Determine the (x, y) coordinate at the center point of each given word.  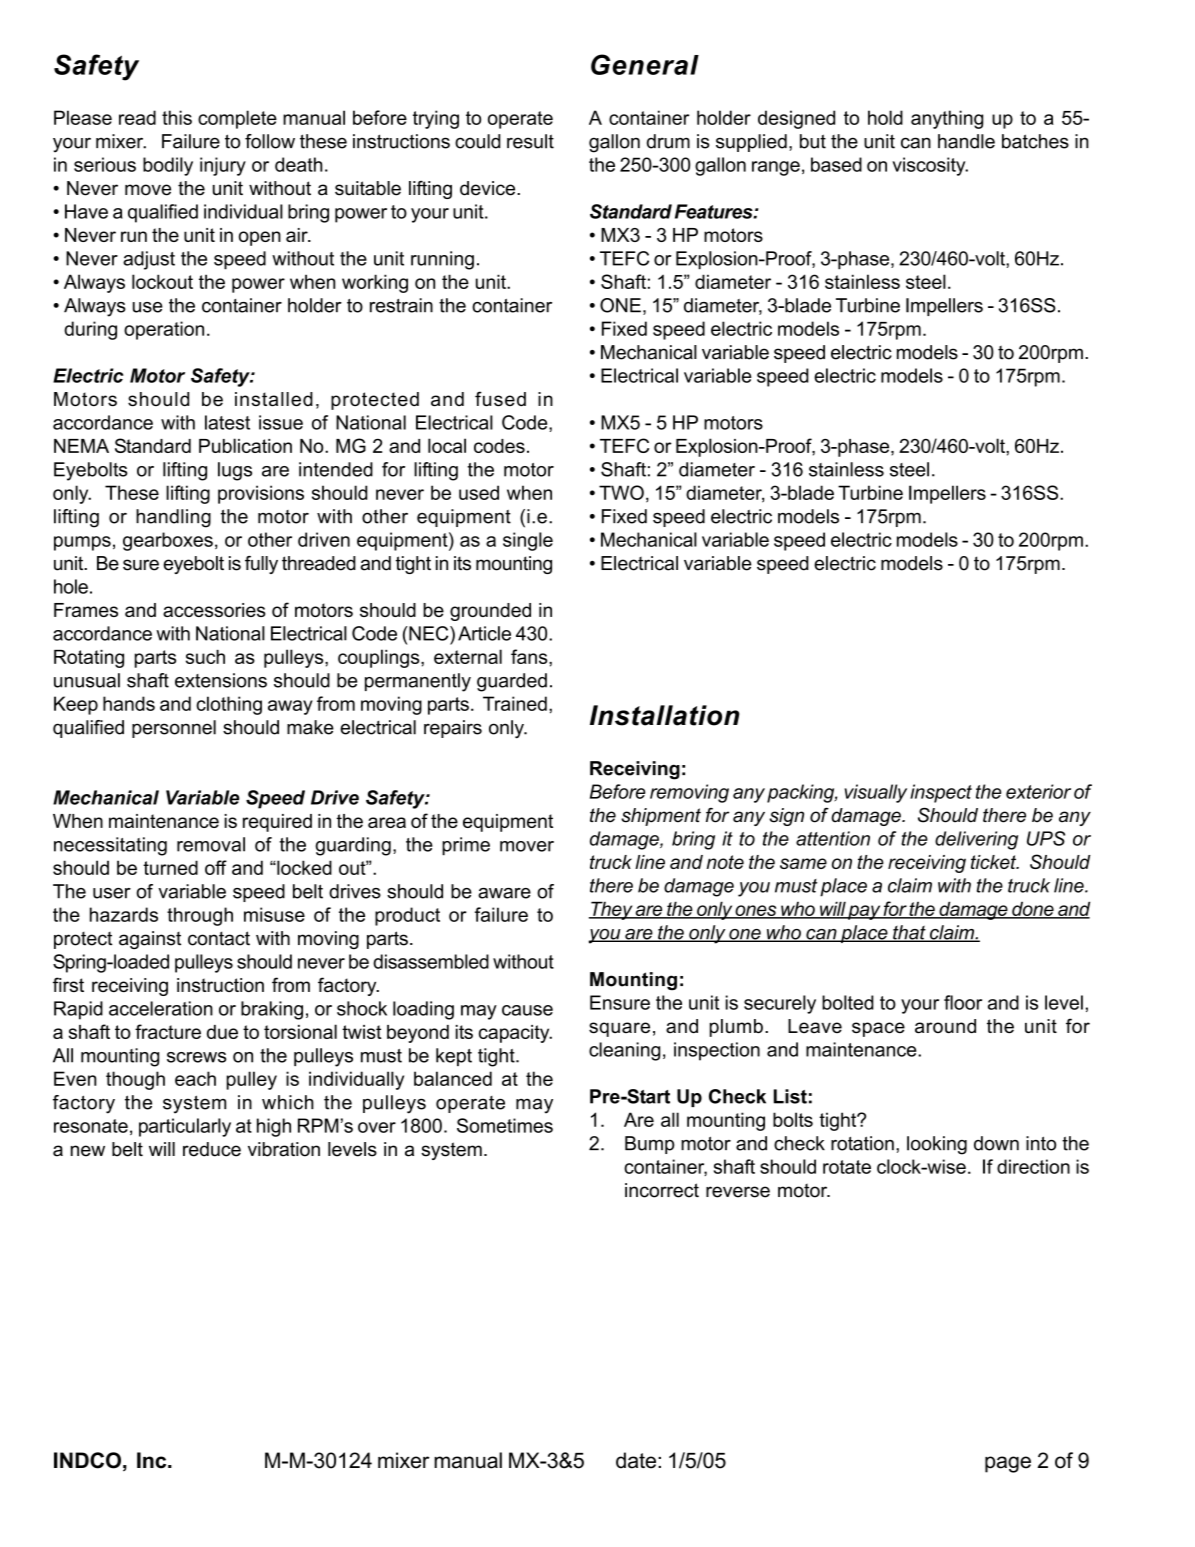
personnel (174, 729)
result (530, 141)
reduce (212, 1149)
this (177, 117)
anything (947, 119)
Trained (515, 703)
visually (876, 793)
